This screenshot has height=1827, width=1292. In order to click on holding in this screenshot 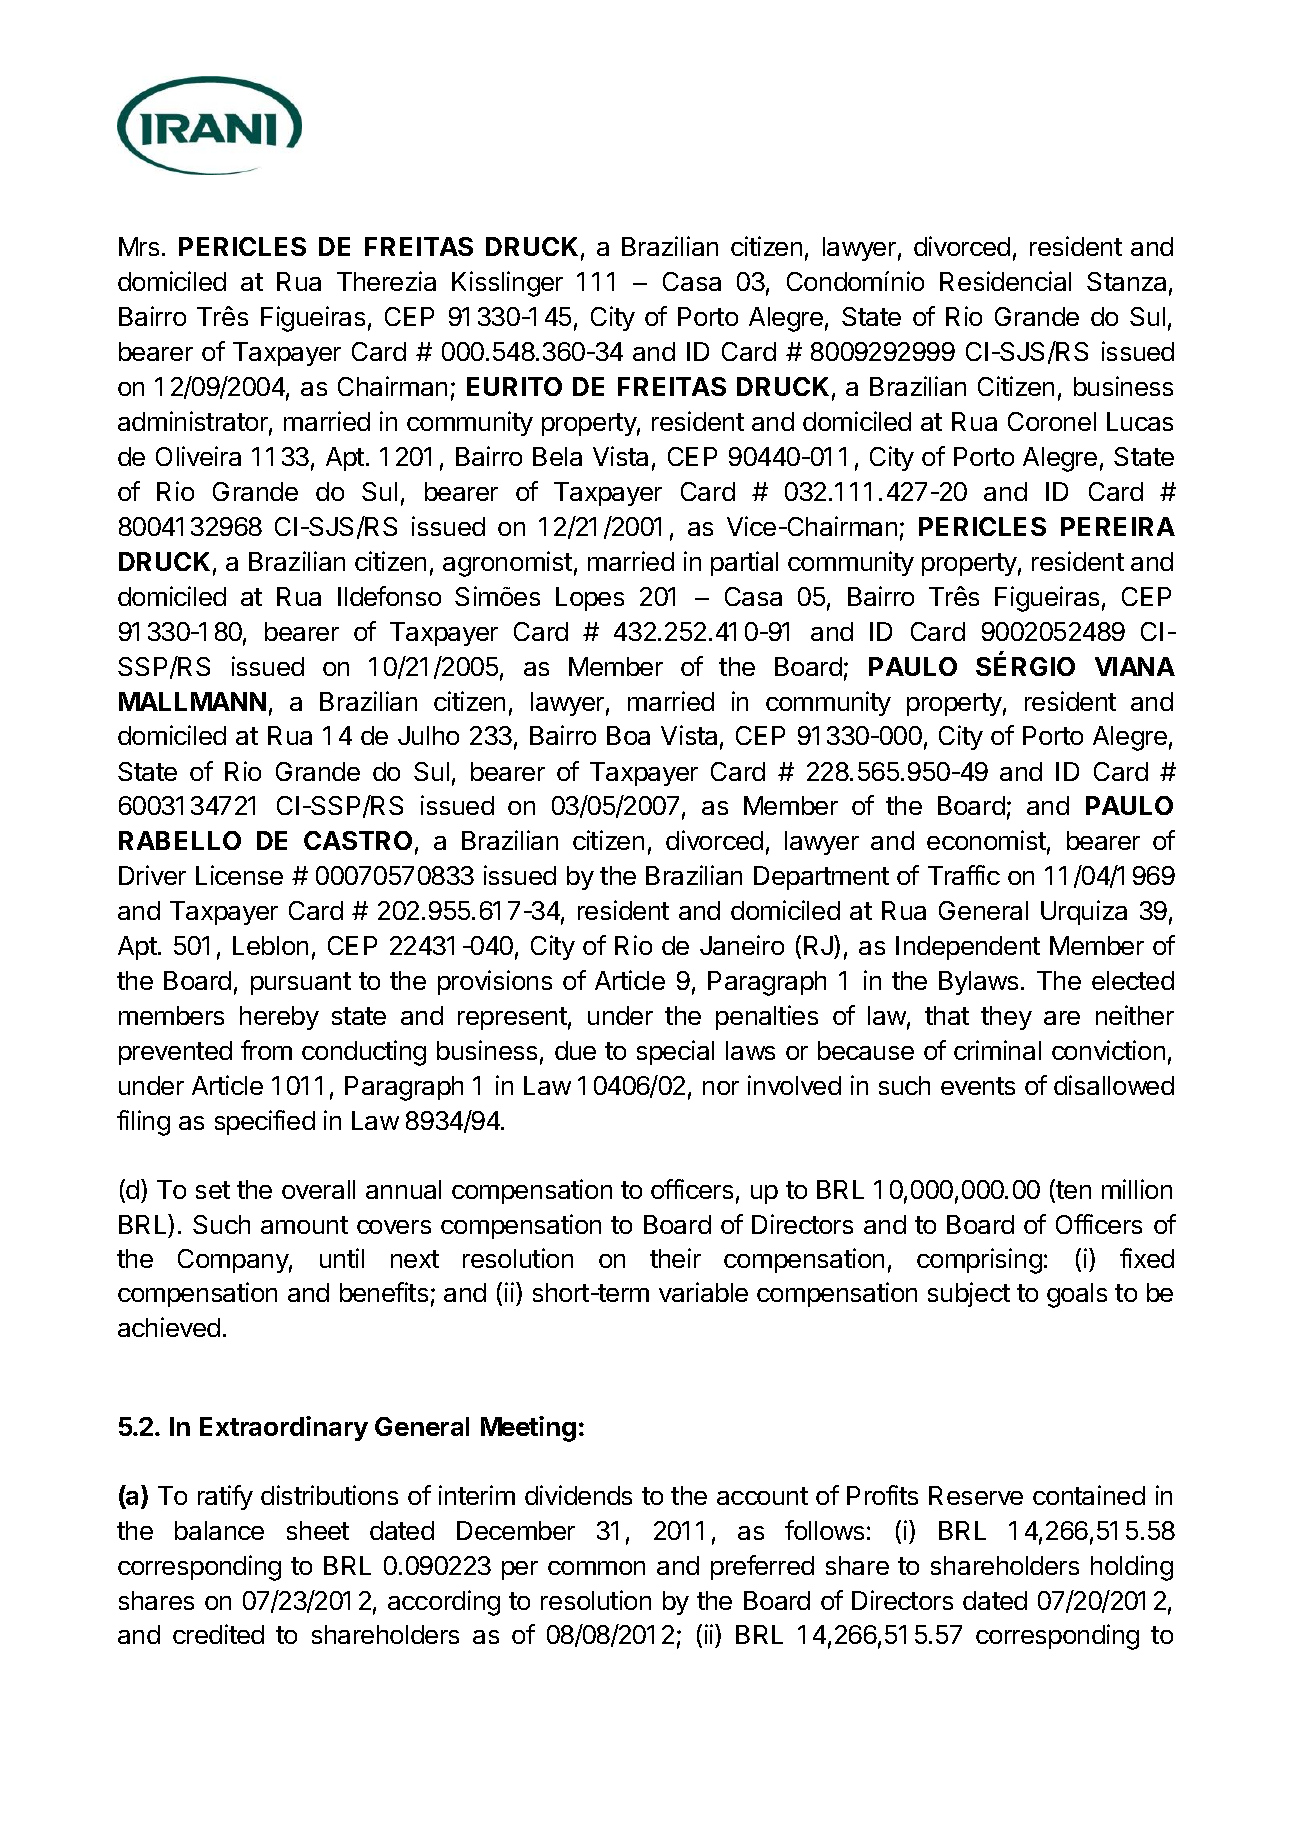, I will do `click(1132, 1568)`.
